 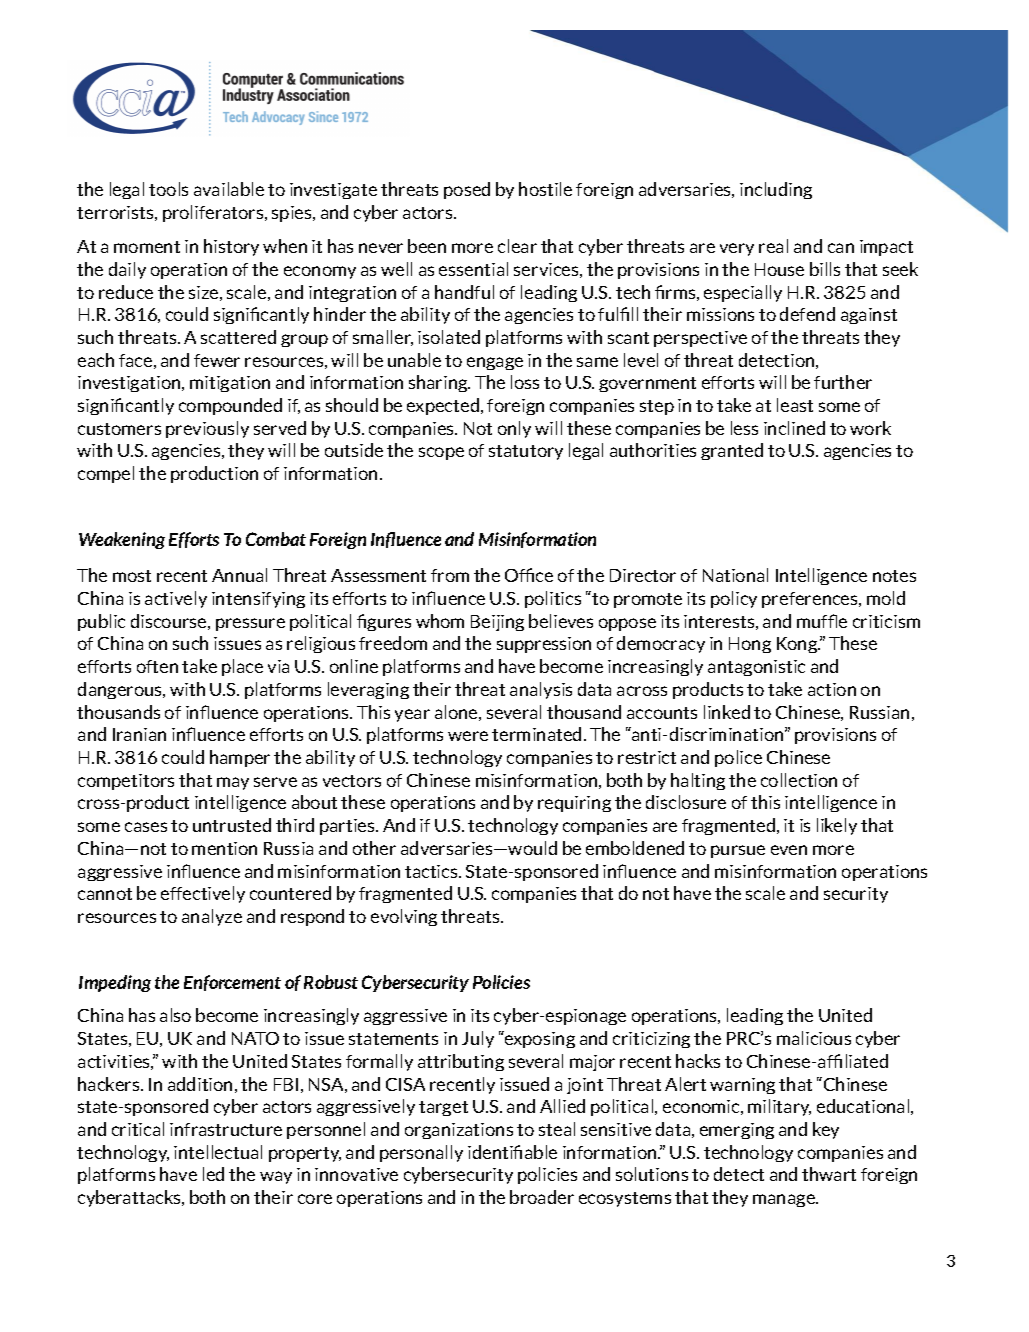 I want to click on mention, so click(x=224, y=848).
